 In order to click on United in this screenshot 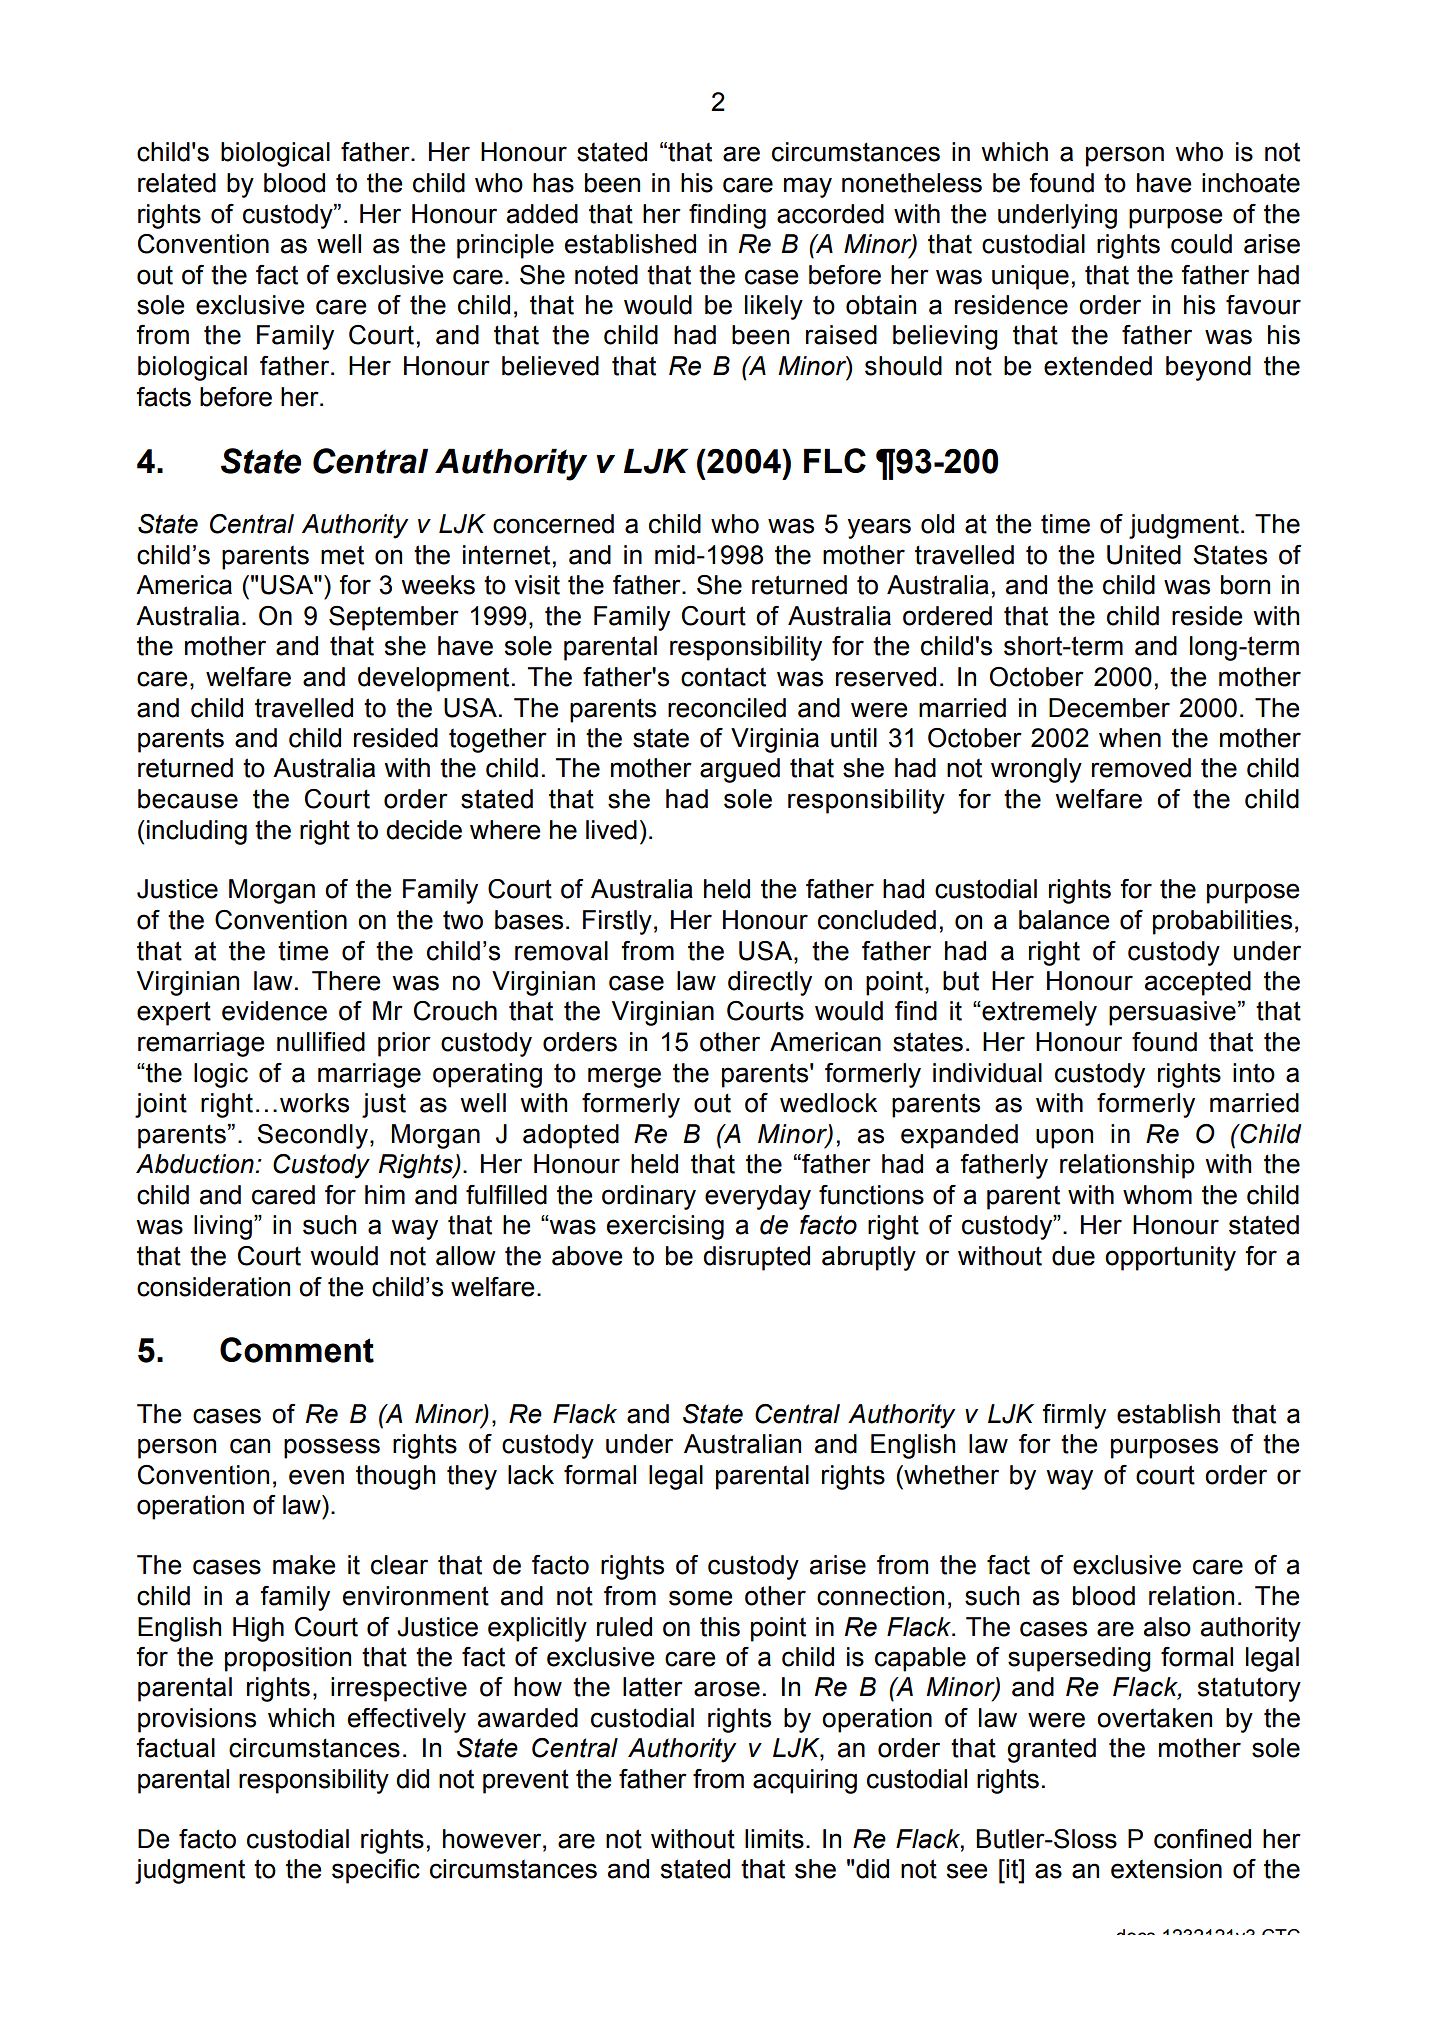, I will do `click(1144, 555)`.
